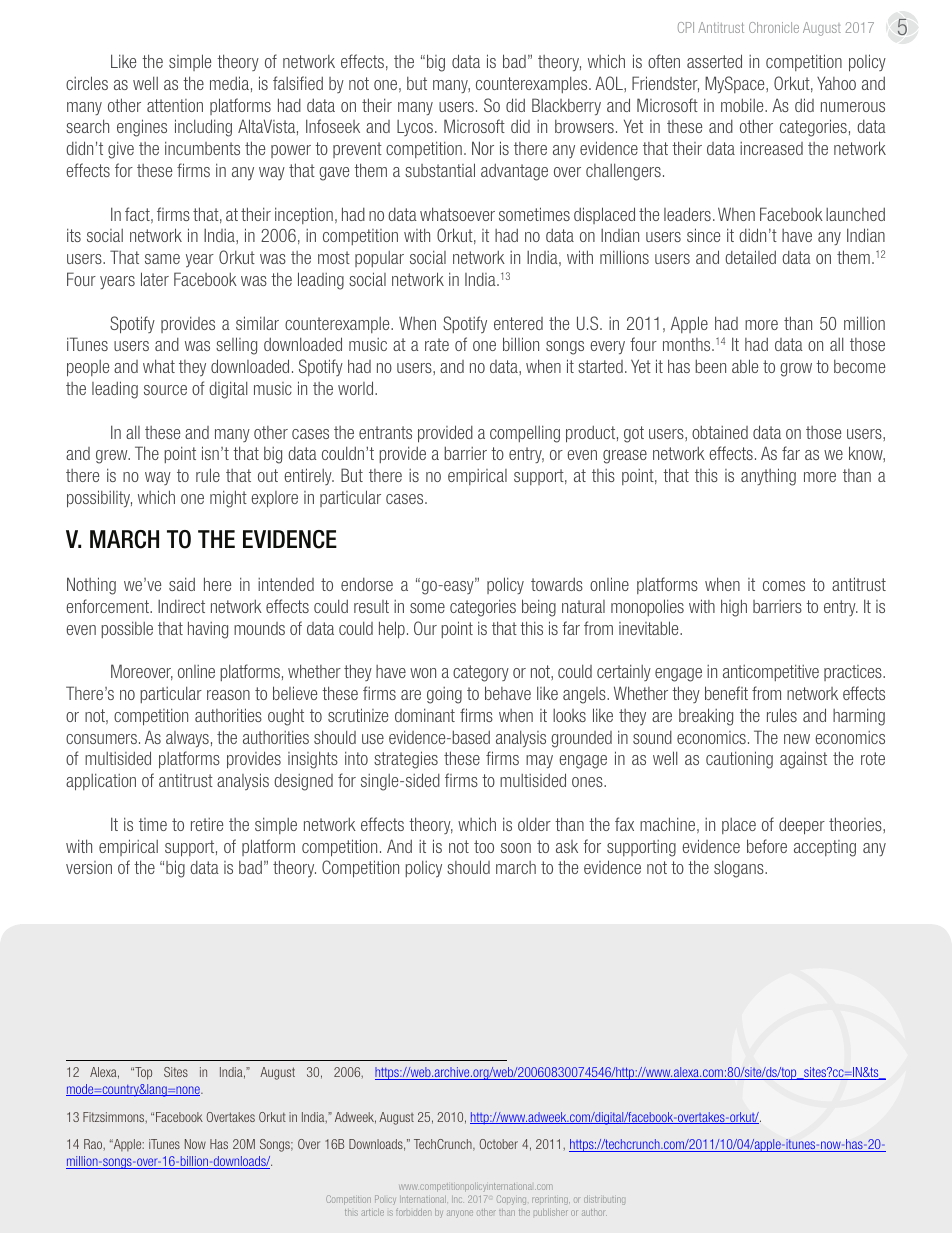 The image size is (952, 1233). What do you see at coordinates (89, 867) in the image?
I see `version` at bounding box center [89, 867].
